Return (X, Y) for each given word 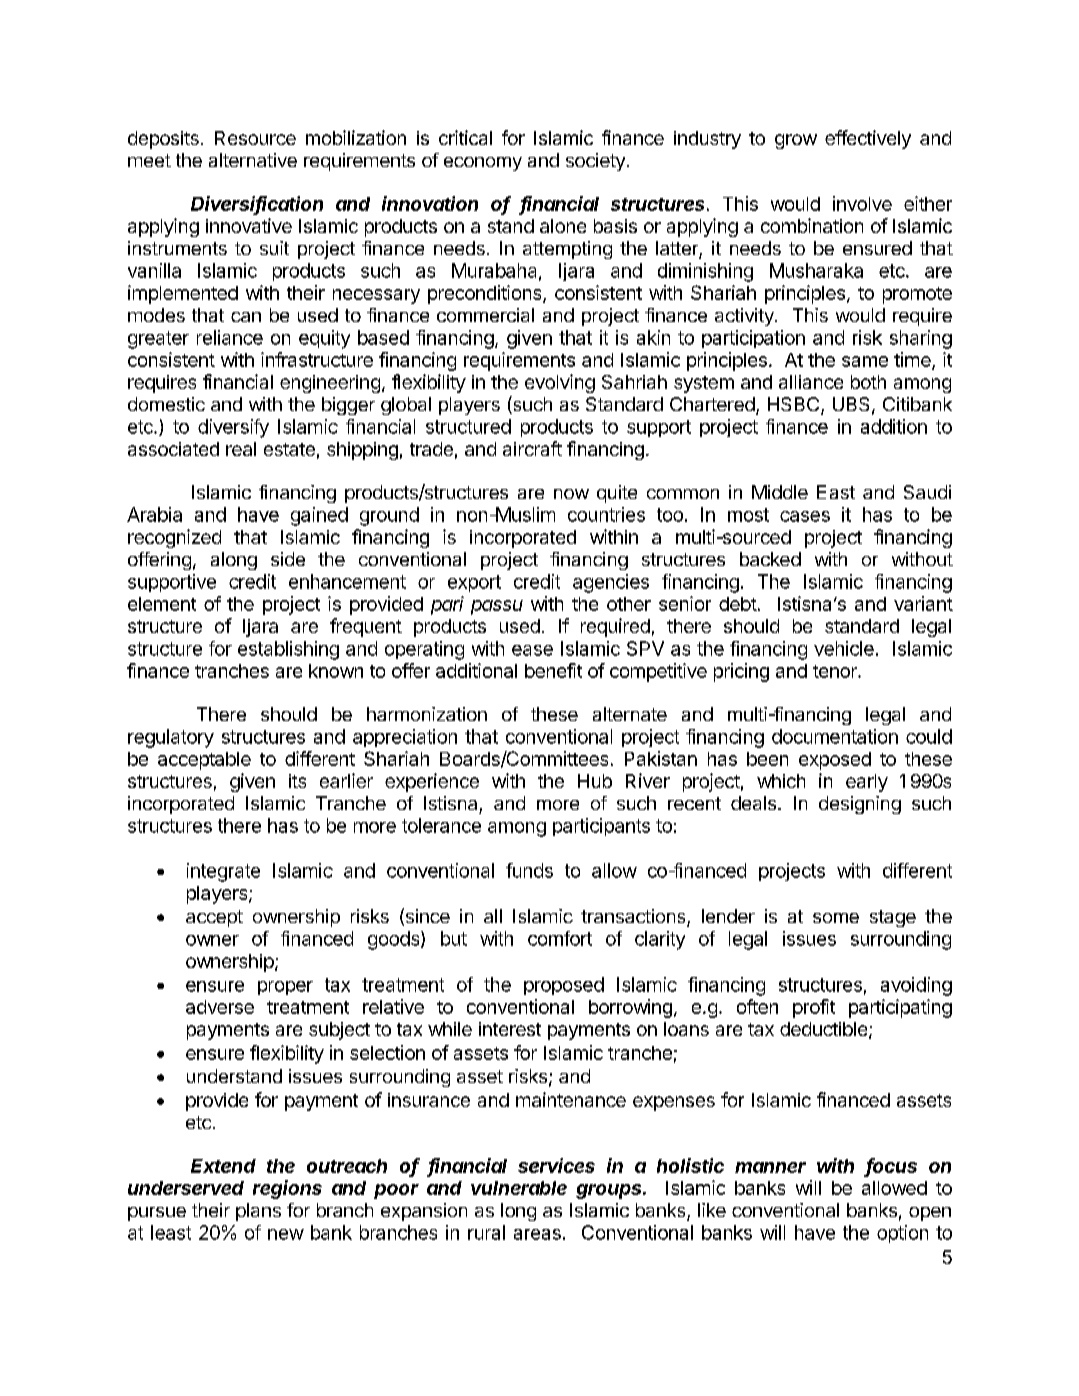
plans (258, 1212)
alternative (253, 160)
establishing (288, 650)
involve (862, 203)
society (595, 162)
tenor (836, 671)
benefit (553, 670)
